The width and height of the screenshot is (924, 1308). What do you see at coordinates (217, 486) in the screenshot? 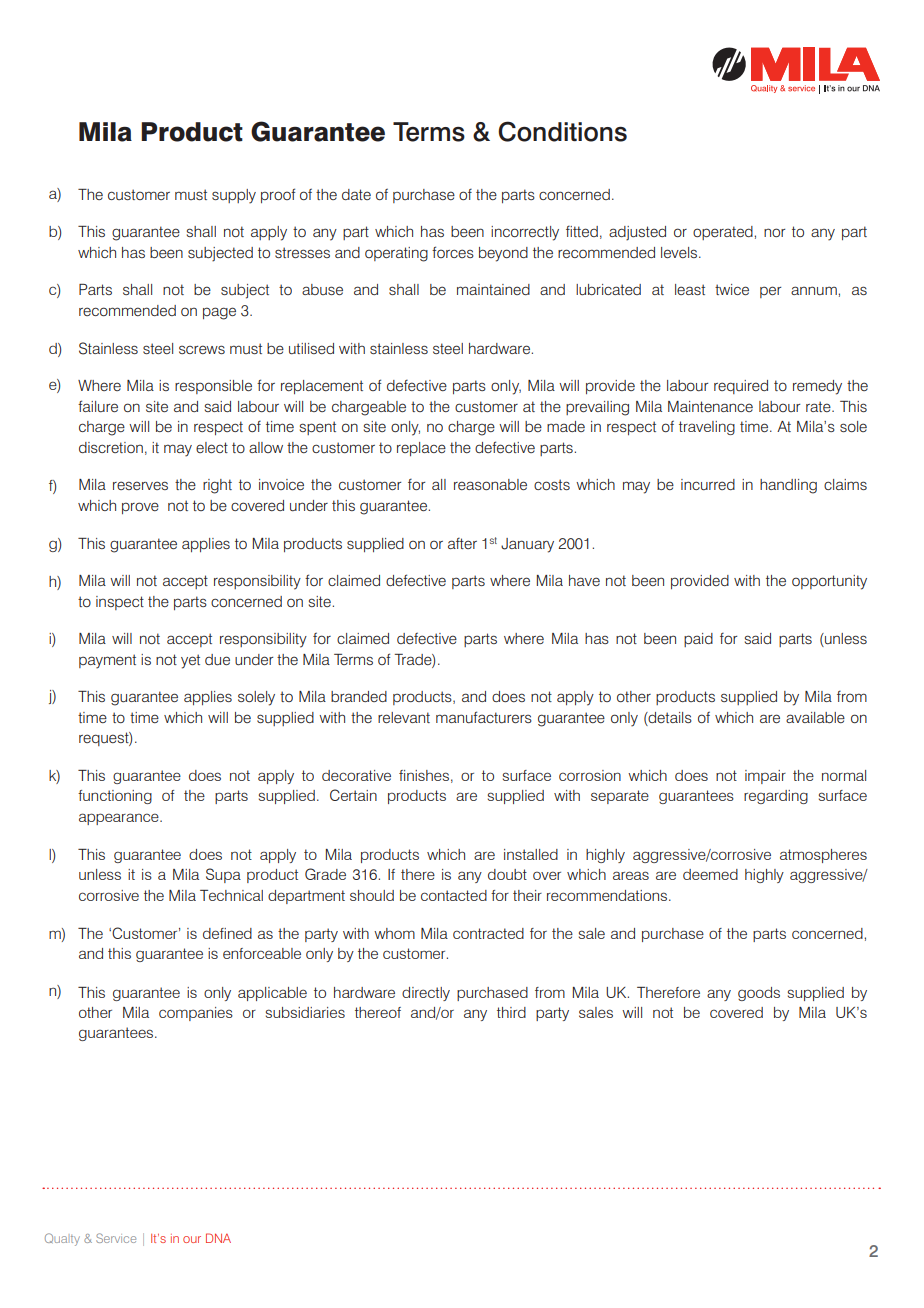
I see `right` at bounding box center [217, 486].
